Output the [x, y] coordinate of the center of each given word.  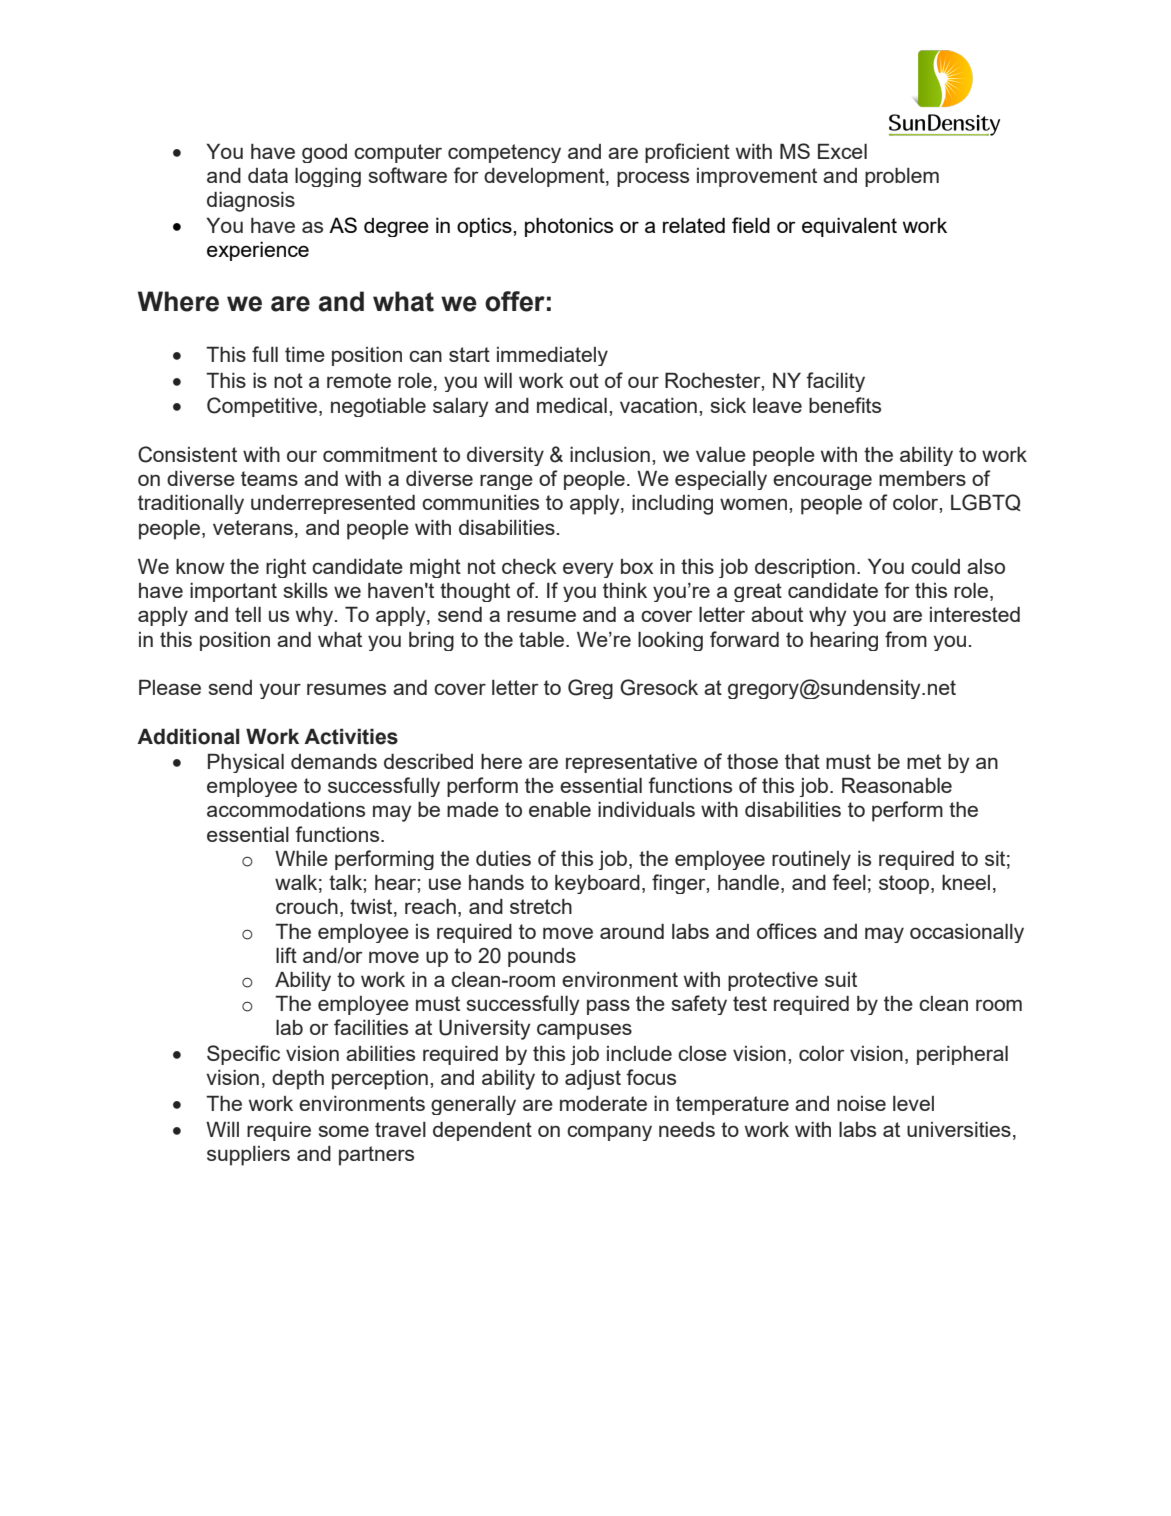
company [609, 1133]
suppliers [248, 1156]
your [280, 691]
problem [902, 177]
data [268, 175]
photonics [569, 227]
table [543, 639]
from [906, 639]
